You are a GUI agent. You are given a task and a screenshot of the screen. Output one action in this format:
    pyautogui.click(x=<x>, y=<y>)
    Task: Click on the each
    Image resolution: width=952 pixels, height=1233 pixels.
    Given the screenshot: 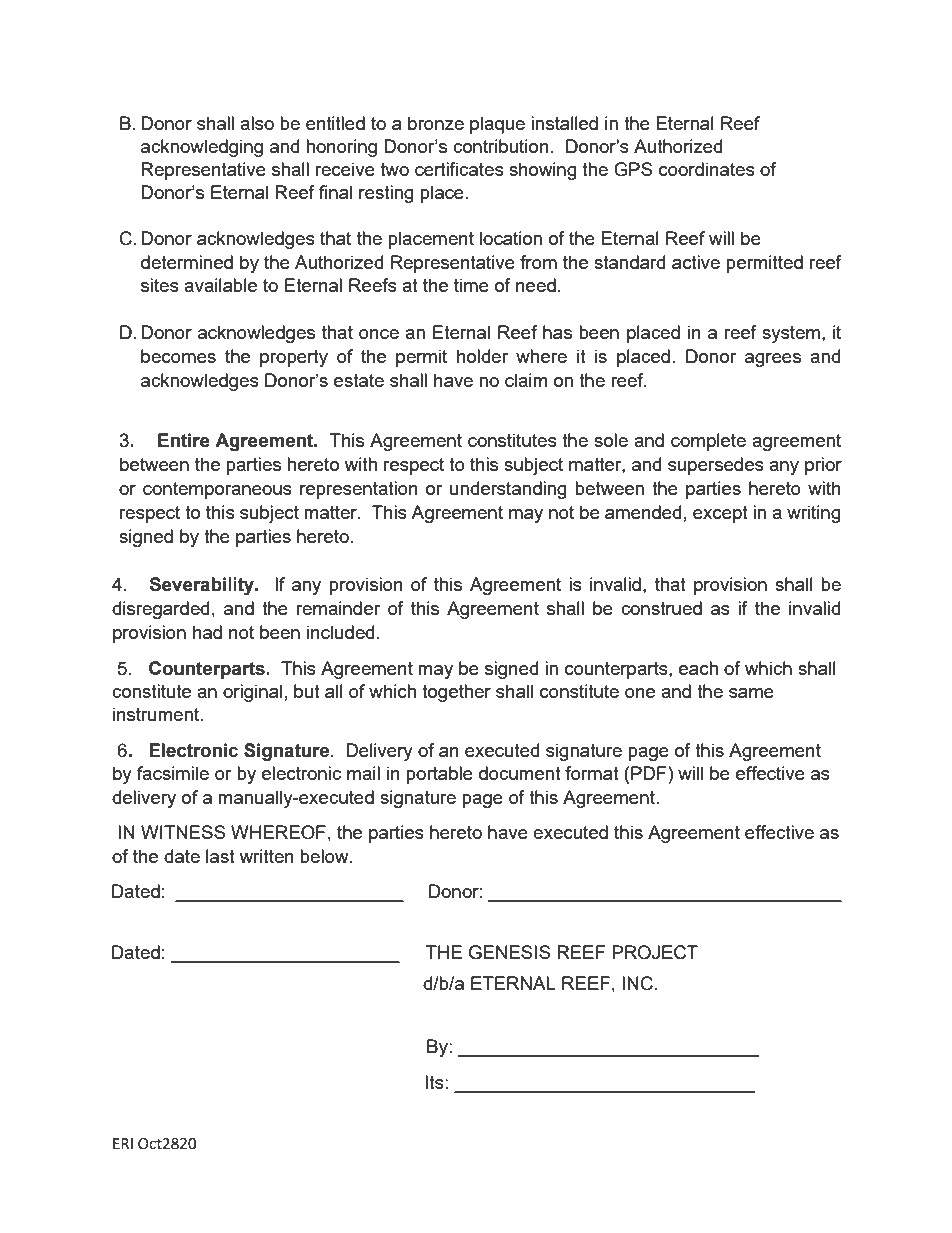 What is the action you would take?
    pyautogui.click(x=698, y=668)
